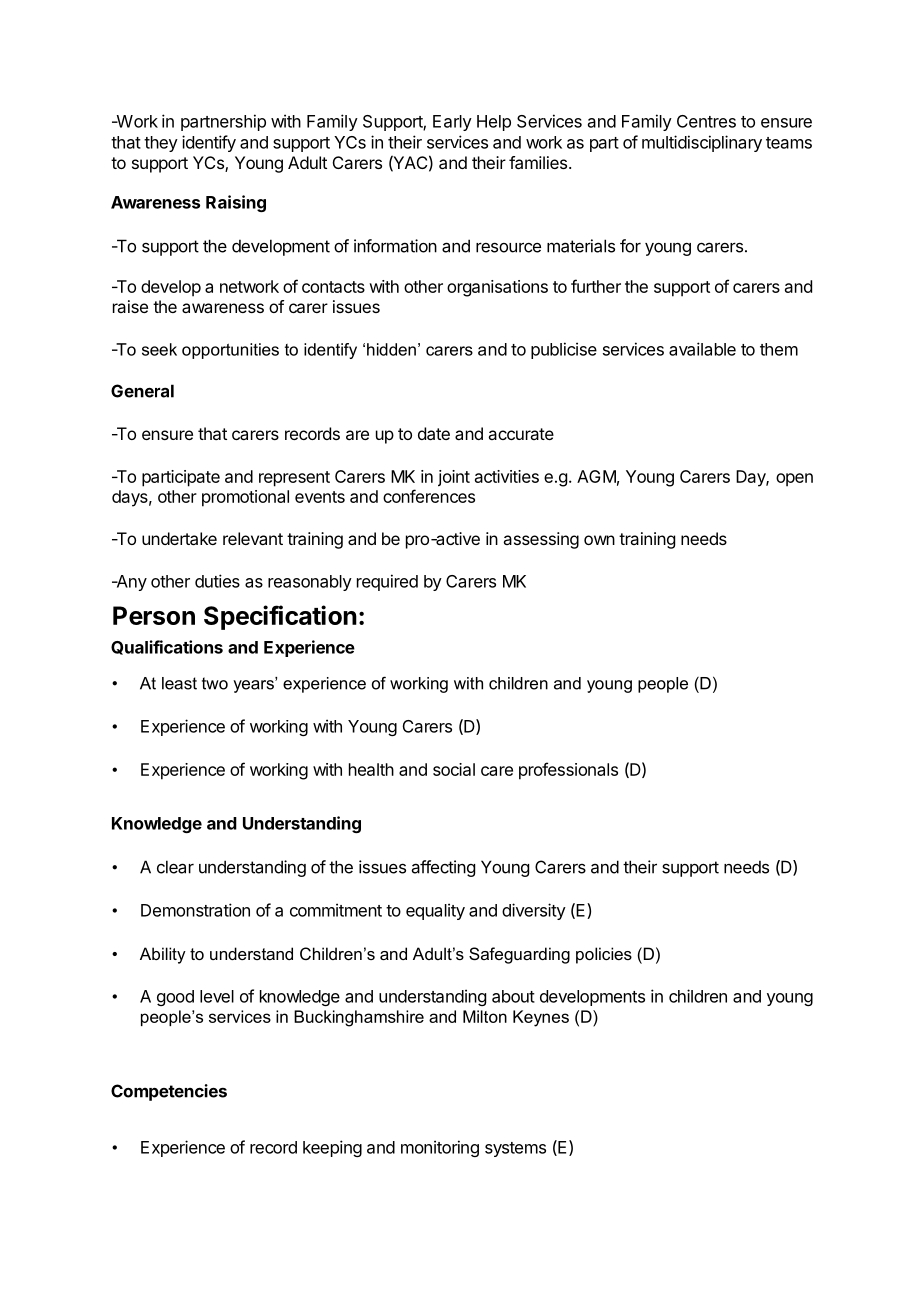 This screenshot has width=924, height=1308. What do you see at coordinates (245, 498) in the screenshot?
I see `promotional` at bounding box center [245, 498].
